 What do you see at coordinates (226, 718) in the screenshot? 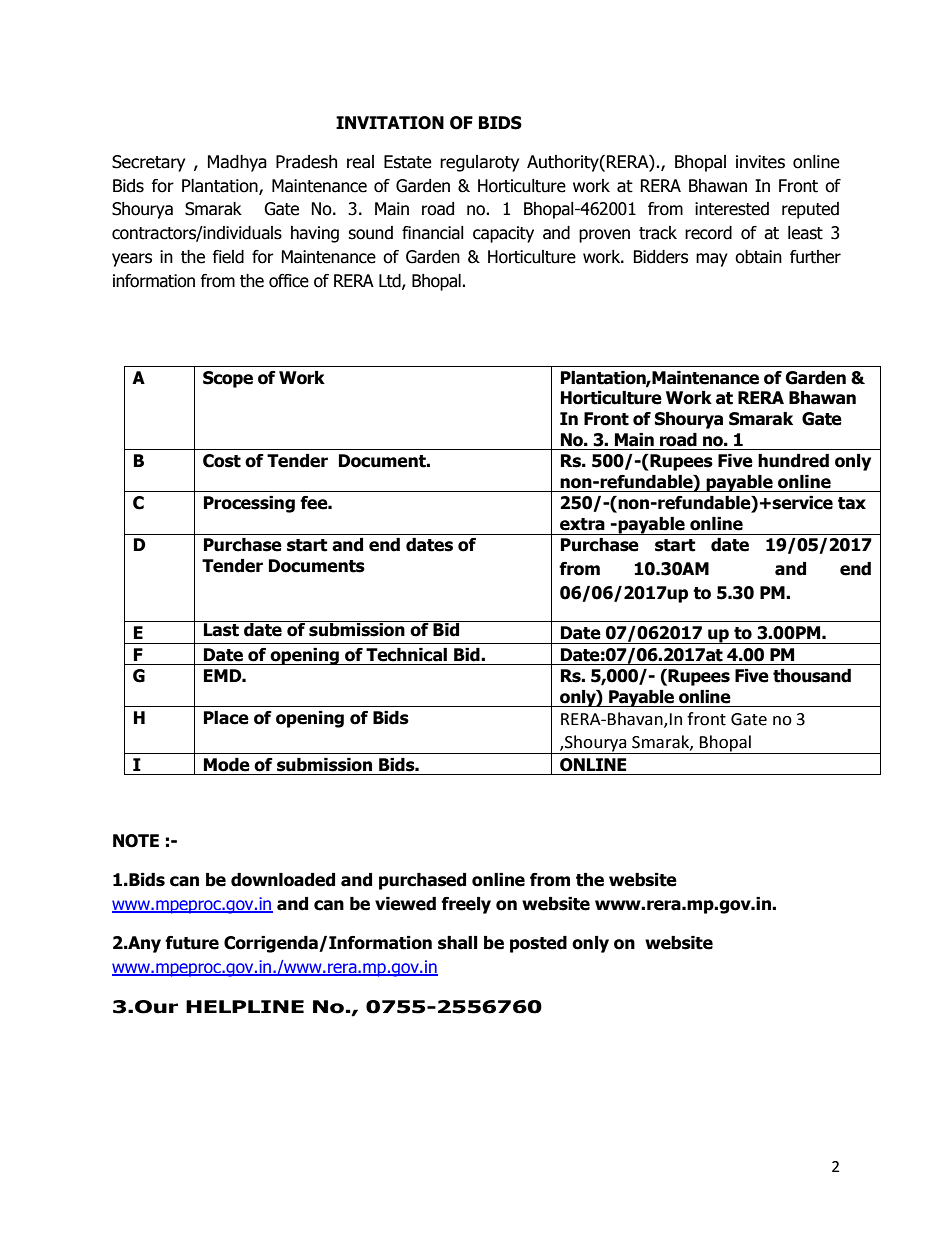
I see `Place` at bounding box center [226, 718].
